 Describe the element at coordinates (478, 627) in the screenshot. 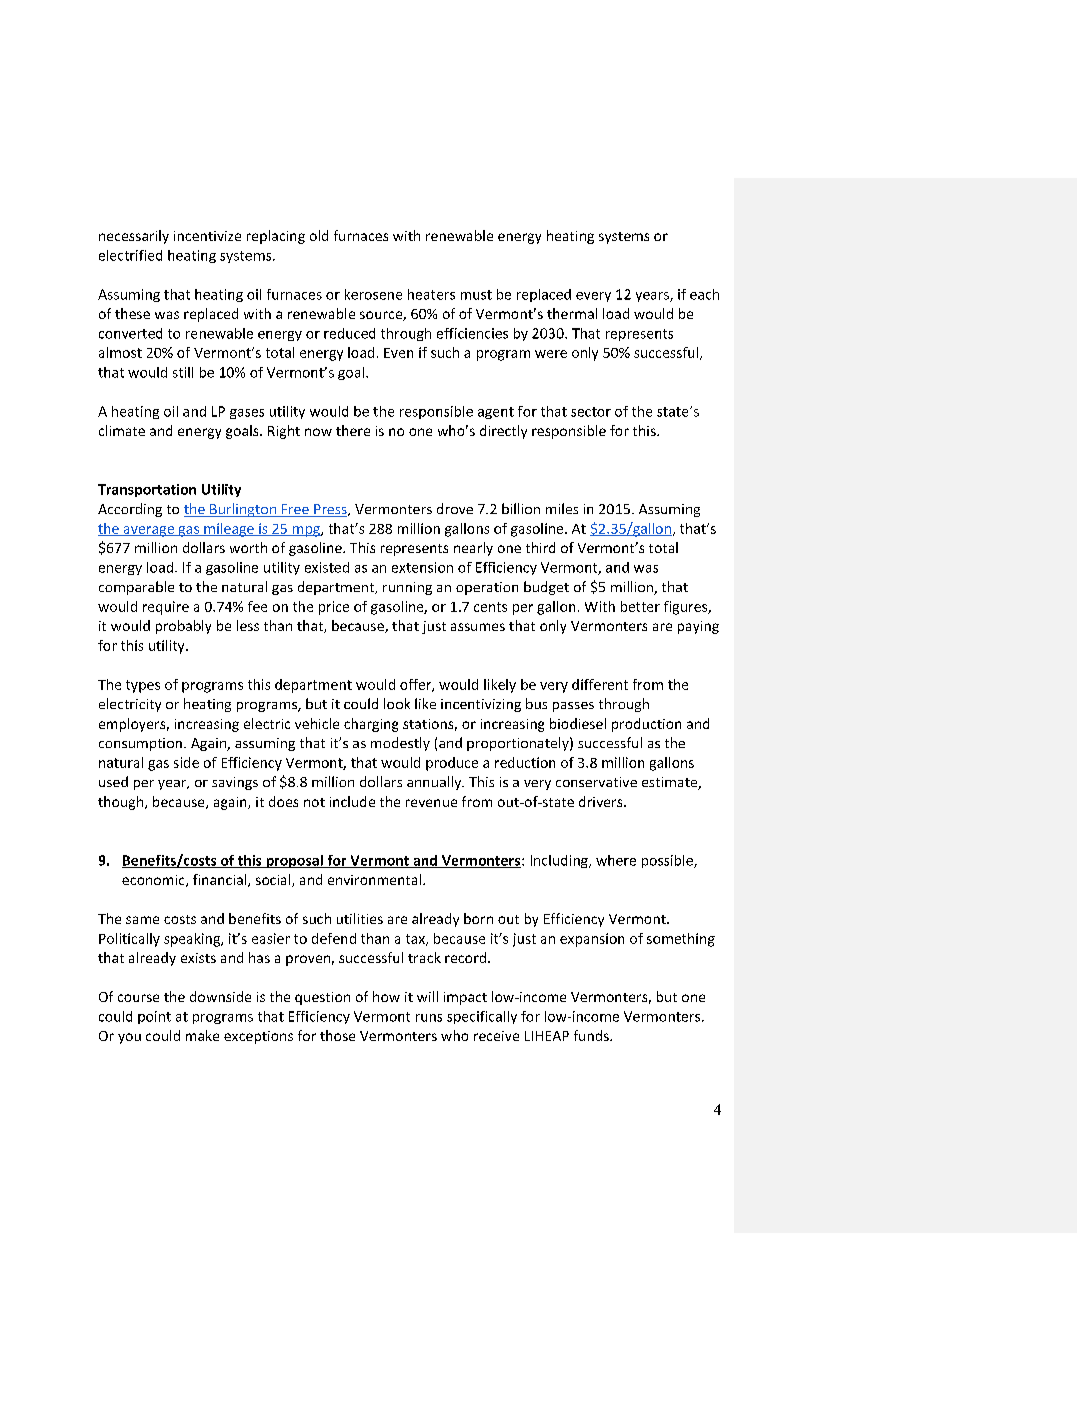

I see `assumes` at that location.
